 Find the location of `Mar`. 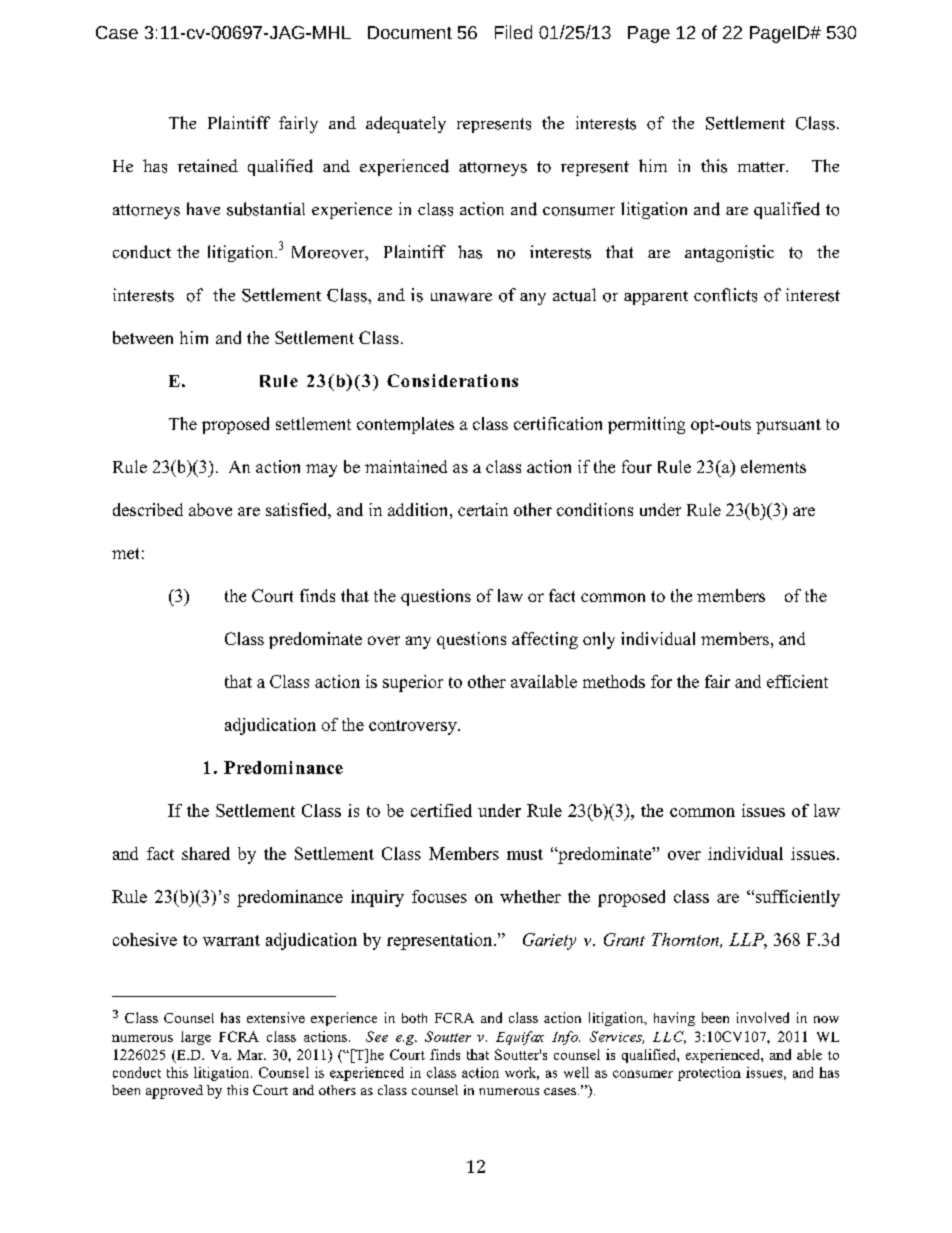

Mar is located at coordinates (251, 1055).
